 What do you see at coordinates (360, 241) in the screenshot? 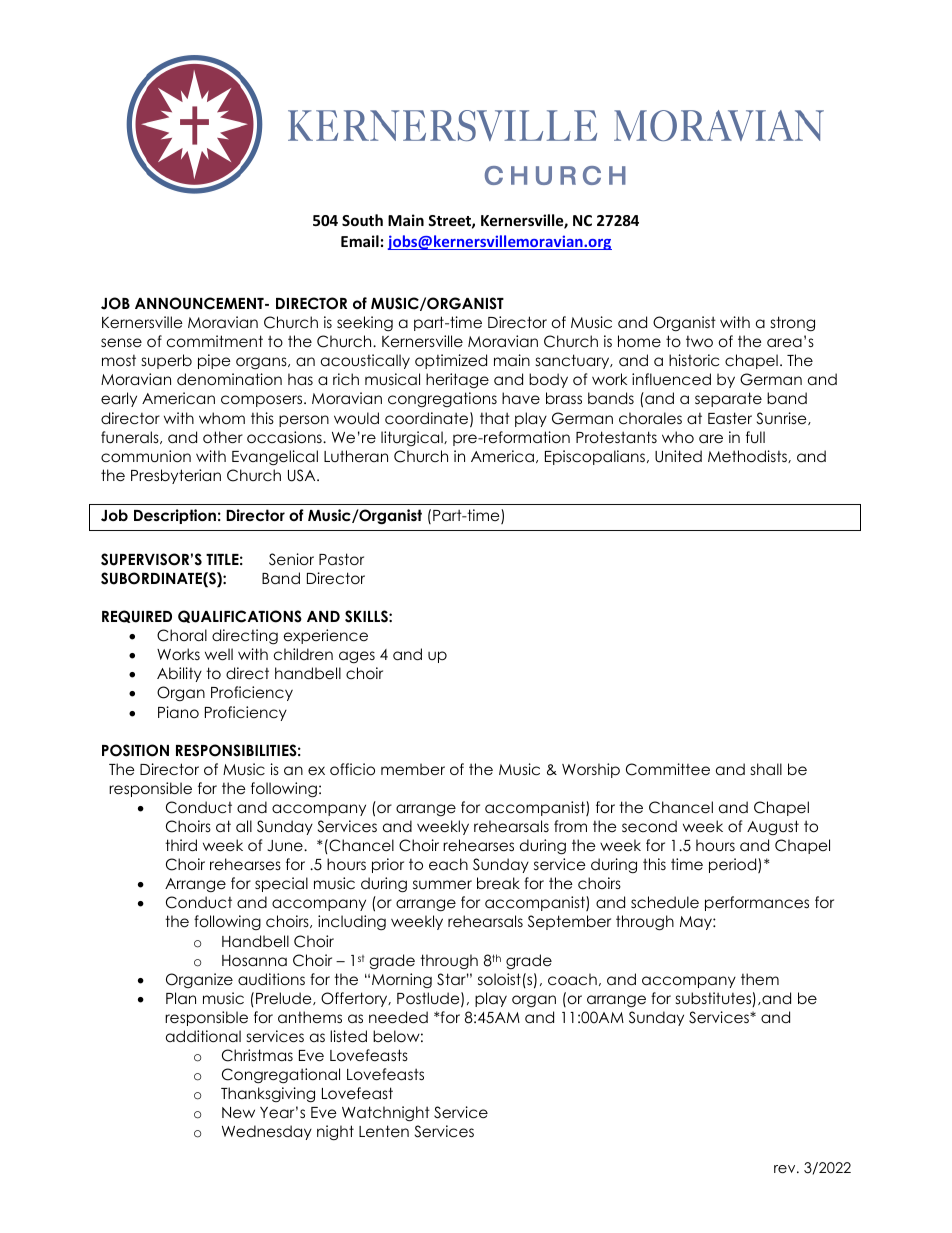
I see `Email` at bounding box center [360, 241].
